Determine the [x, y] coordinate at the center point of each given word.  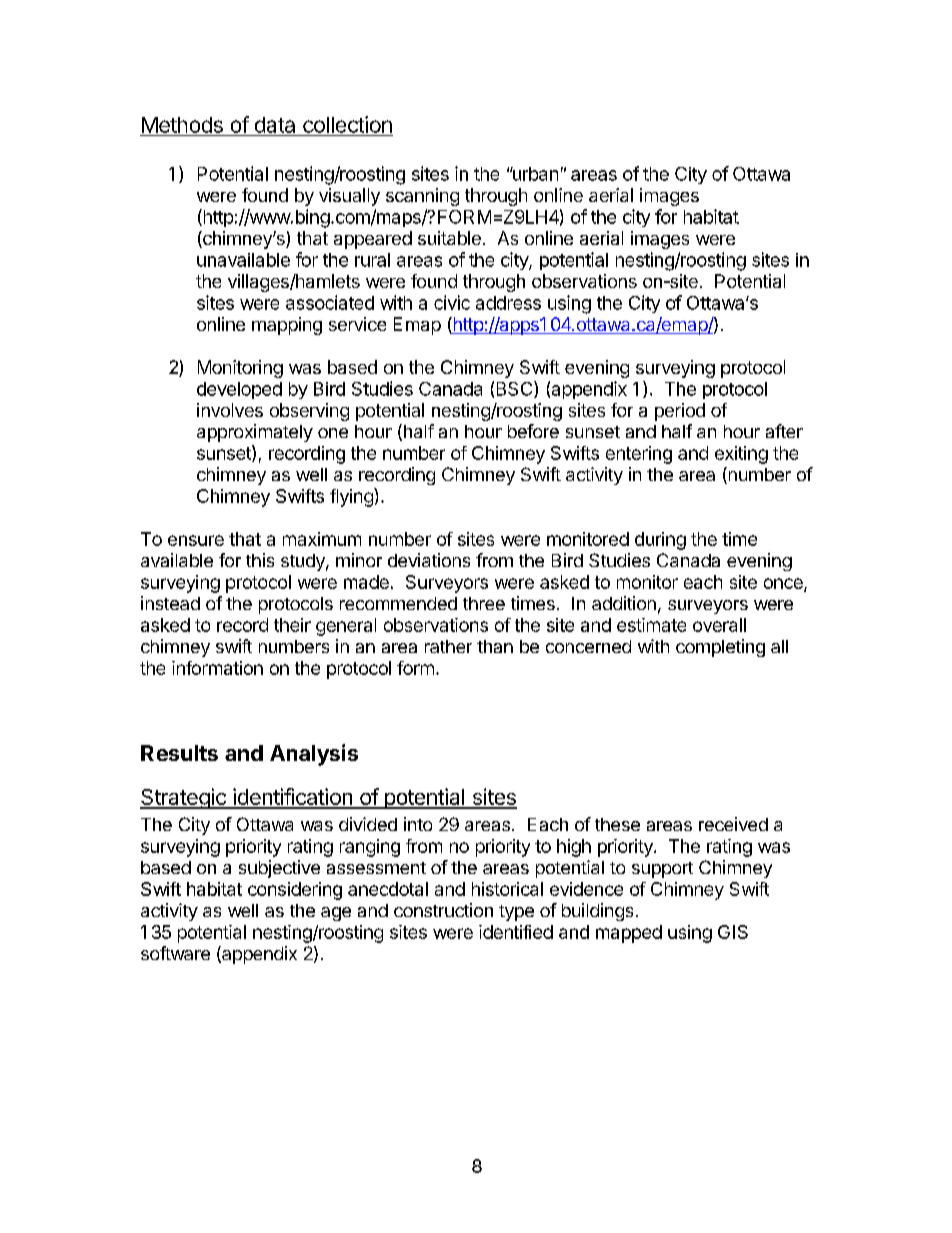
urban [534, 174]
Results [179, 753]
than [495, 646]
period [680, 412]
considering [295, 891]
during [660, 541]
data [275, 125]
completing [720, 648]
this [260, 560]
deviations [429, 560]
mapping [287, 326]
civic [452, 302]
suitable [449, 238]
